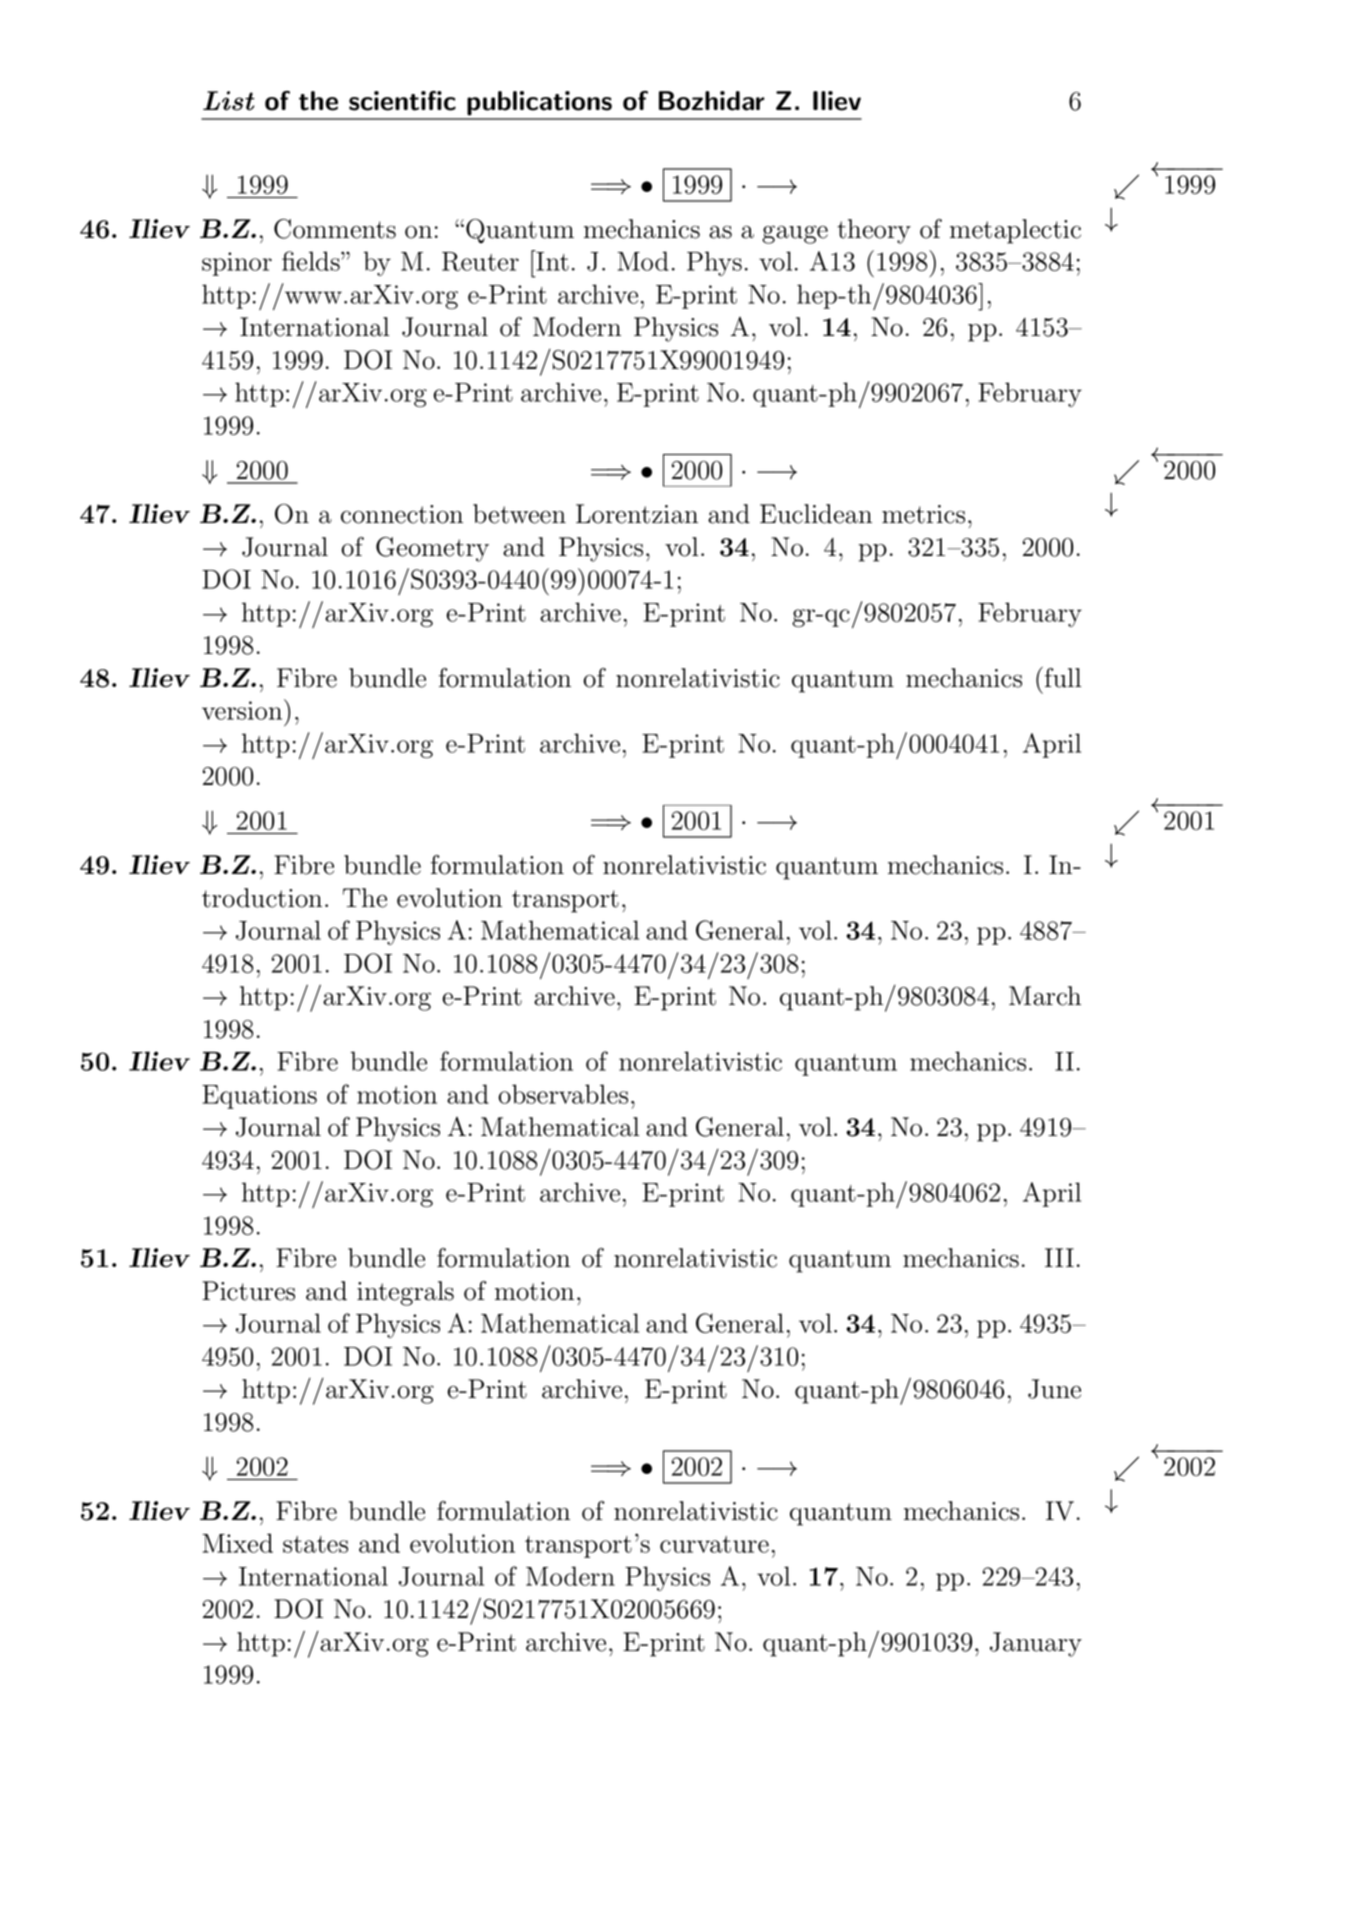  I want to click on between, so click(519, 514).
